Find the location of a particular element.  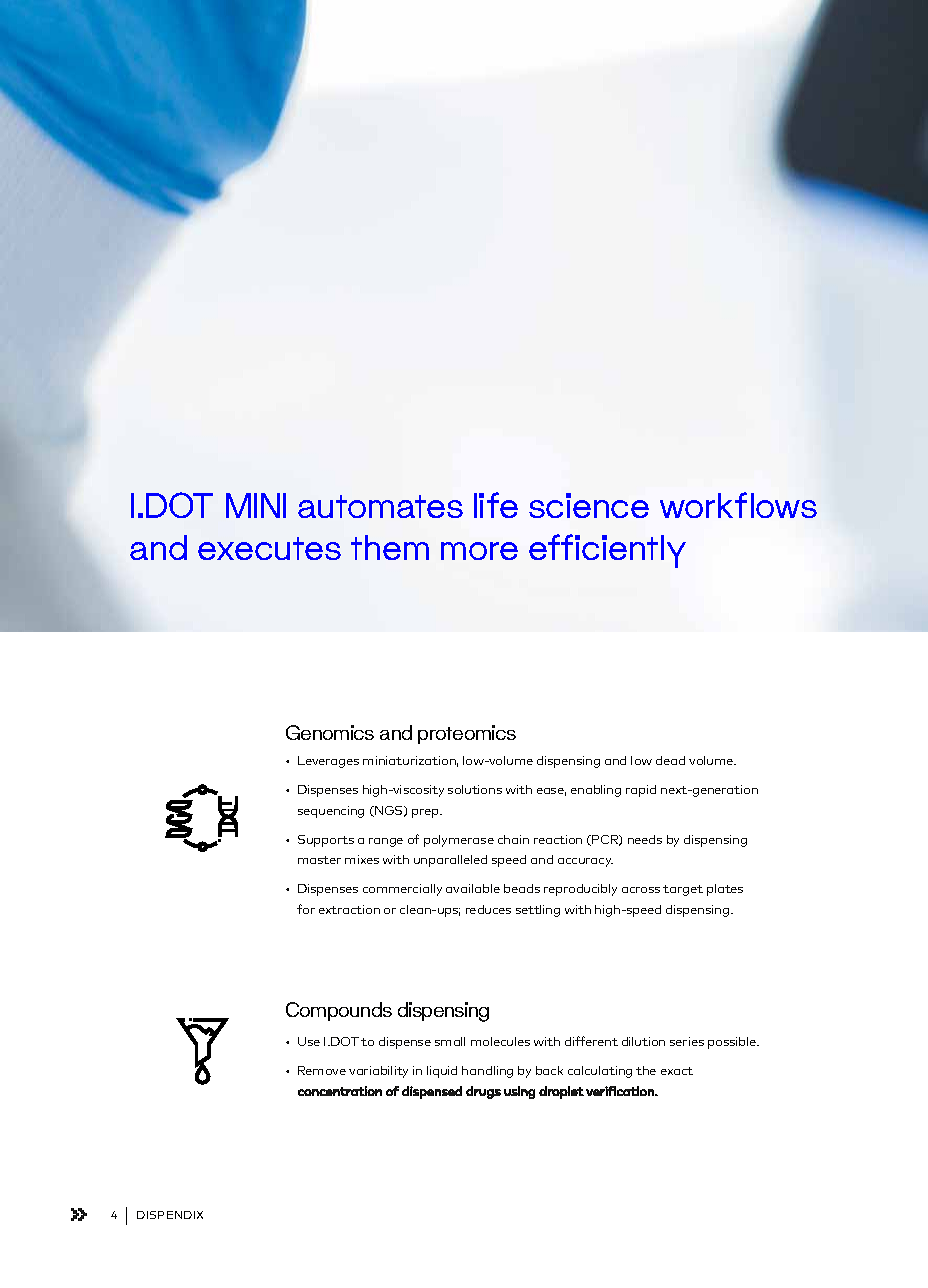

proteomics is located at coordinates (467, 734).
